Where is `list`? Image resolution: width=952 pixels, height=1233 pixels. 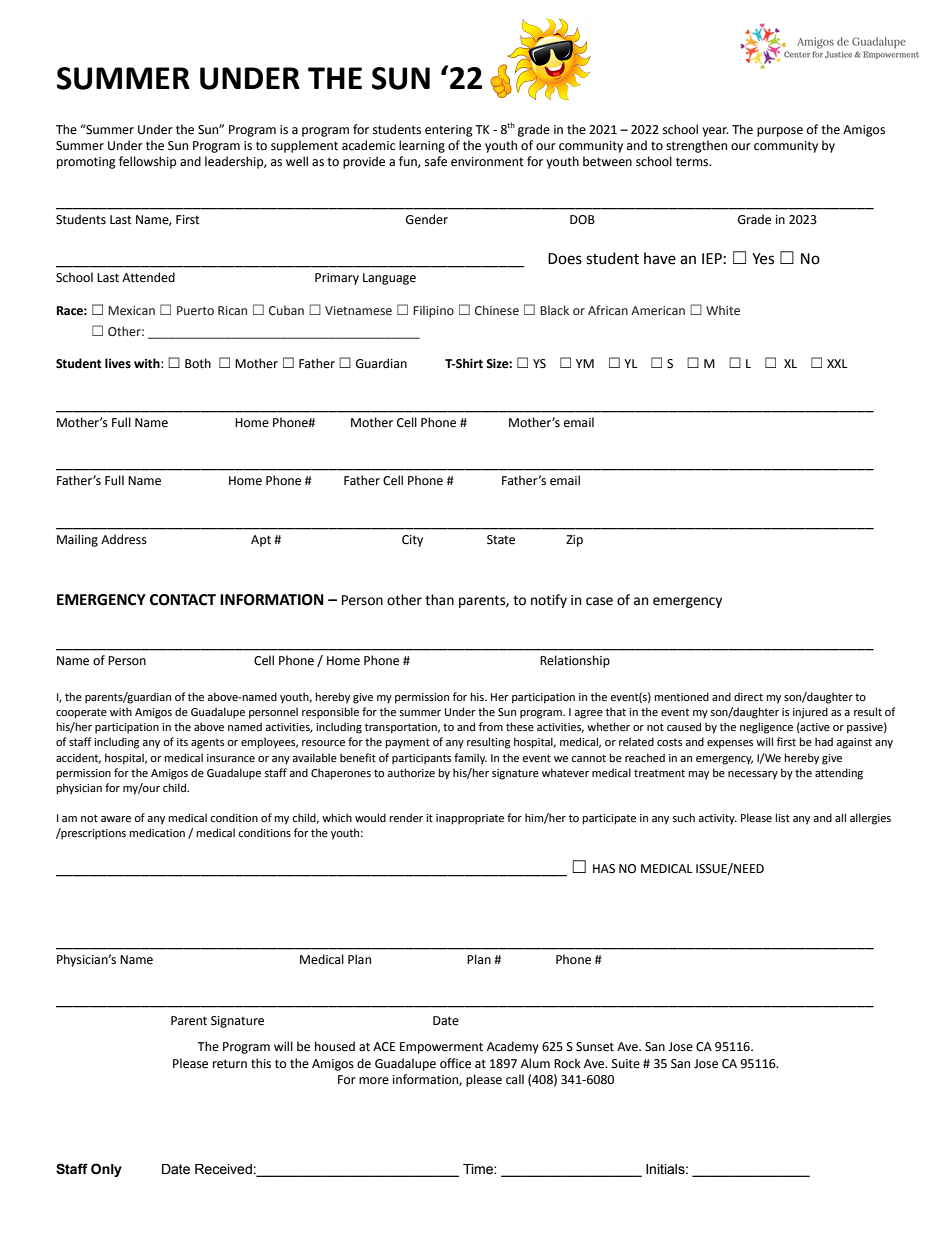 list is located at coordinates (782, 817).
